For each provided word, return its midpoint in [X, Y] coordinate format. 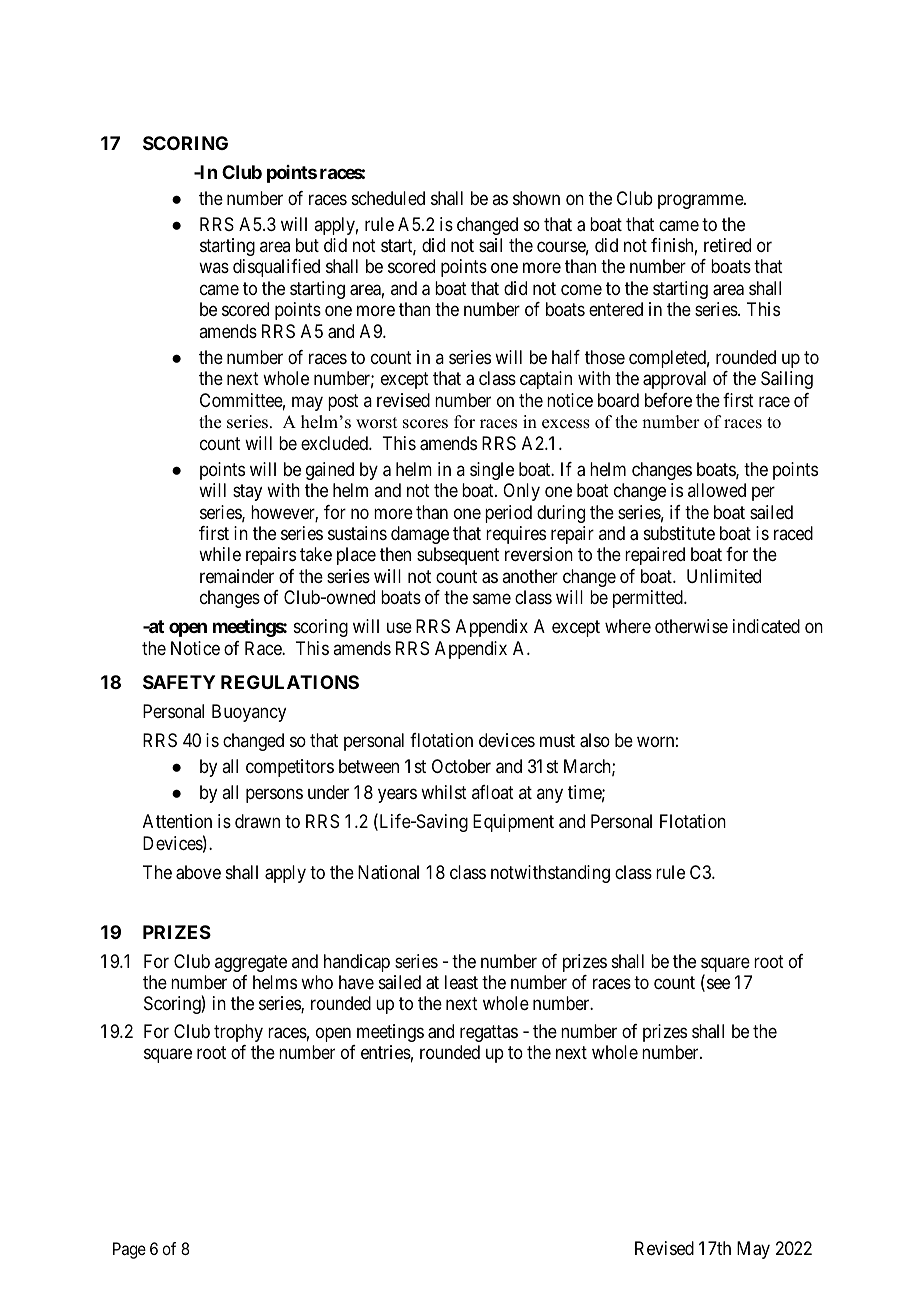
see [718, 983]
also [595, 740]
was [214, 268]
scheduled [388, 198]
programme [701, 201]
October [461, 766]
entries [386, 1052]
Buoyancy [249, 713]
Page [129, 1250]
